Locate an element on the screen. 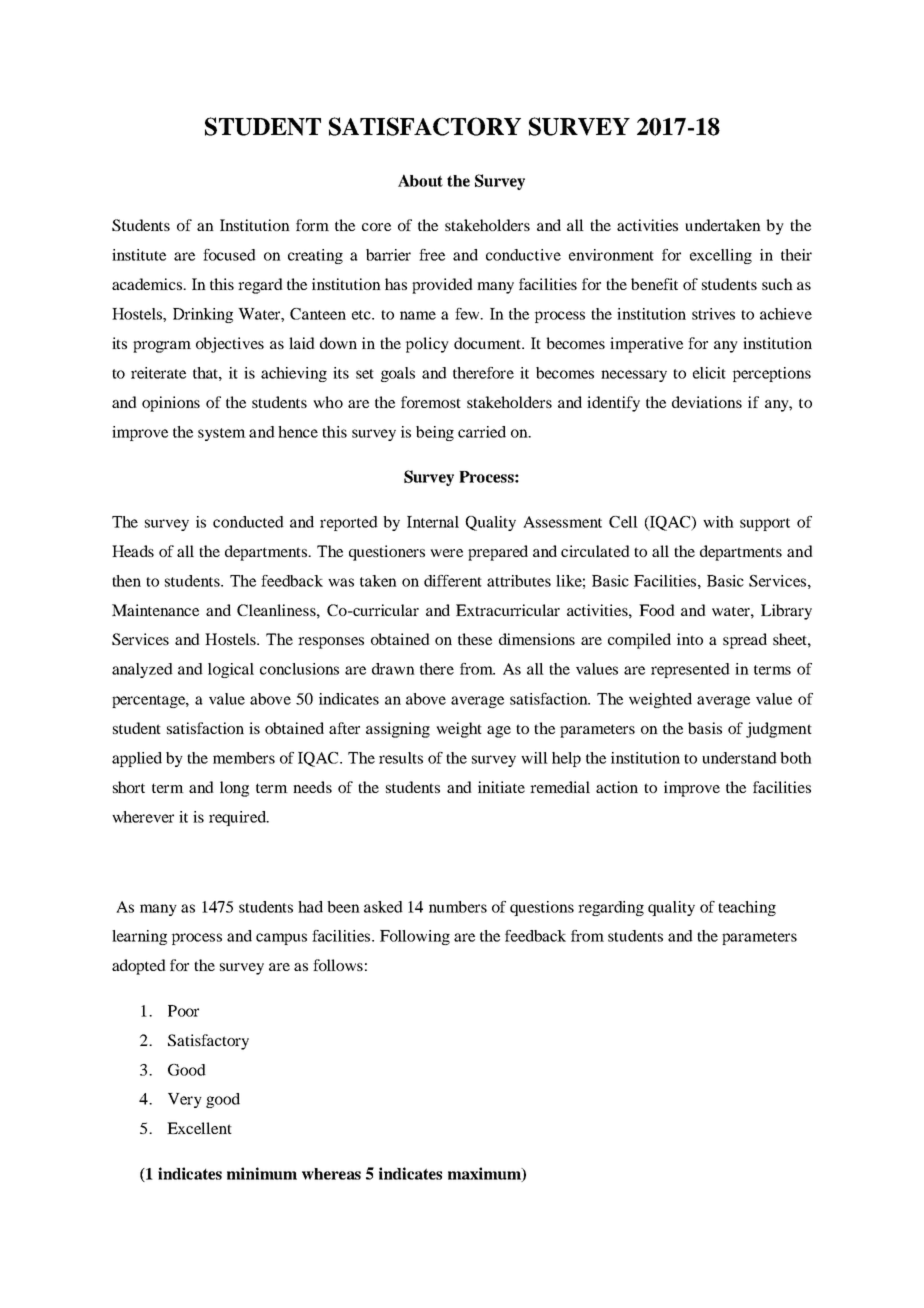  understand is located at coordinates (739, 758).
